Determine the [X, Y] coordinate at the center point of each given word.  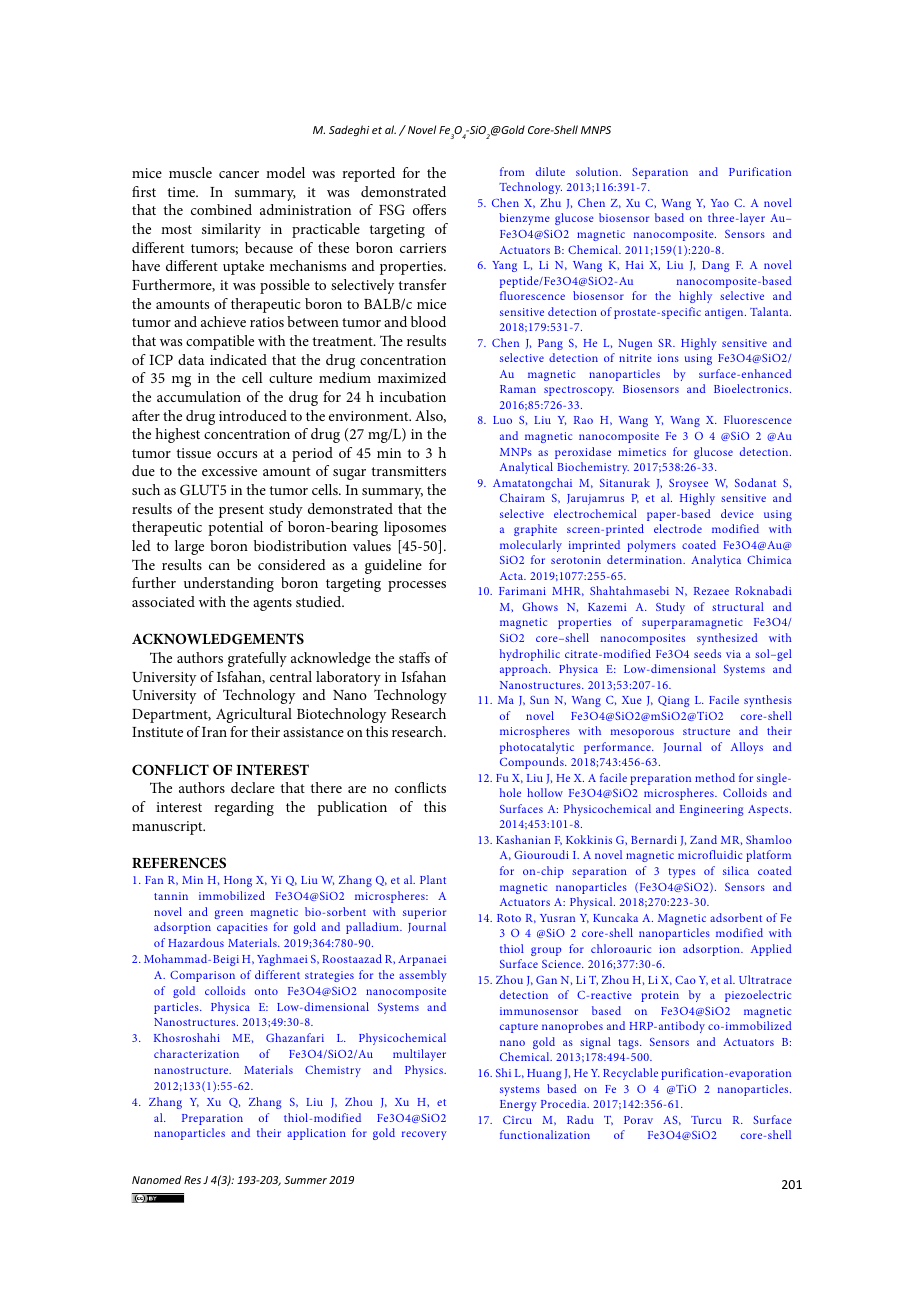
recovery [424, 1135]
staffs [414, 657]
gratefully [257, 659]
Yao [720, 203]
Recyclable [630, 1074]
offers [429, 209]
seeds [707, 653]
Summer [305, 1180]
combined [221, 209]
